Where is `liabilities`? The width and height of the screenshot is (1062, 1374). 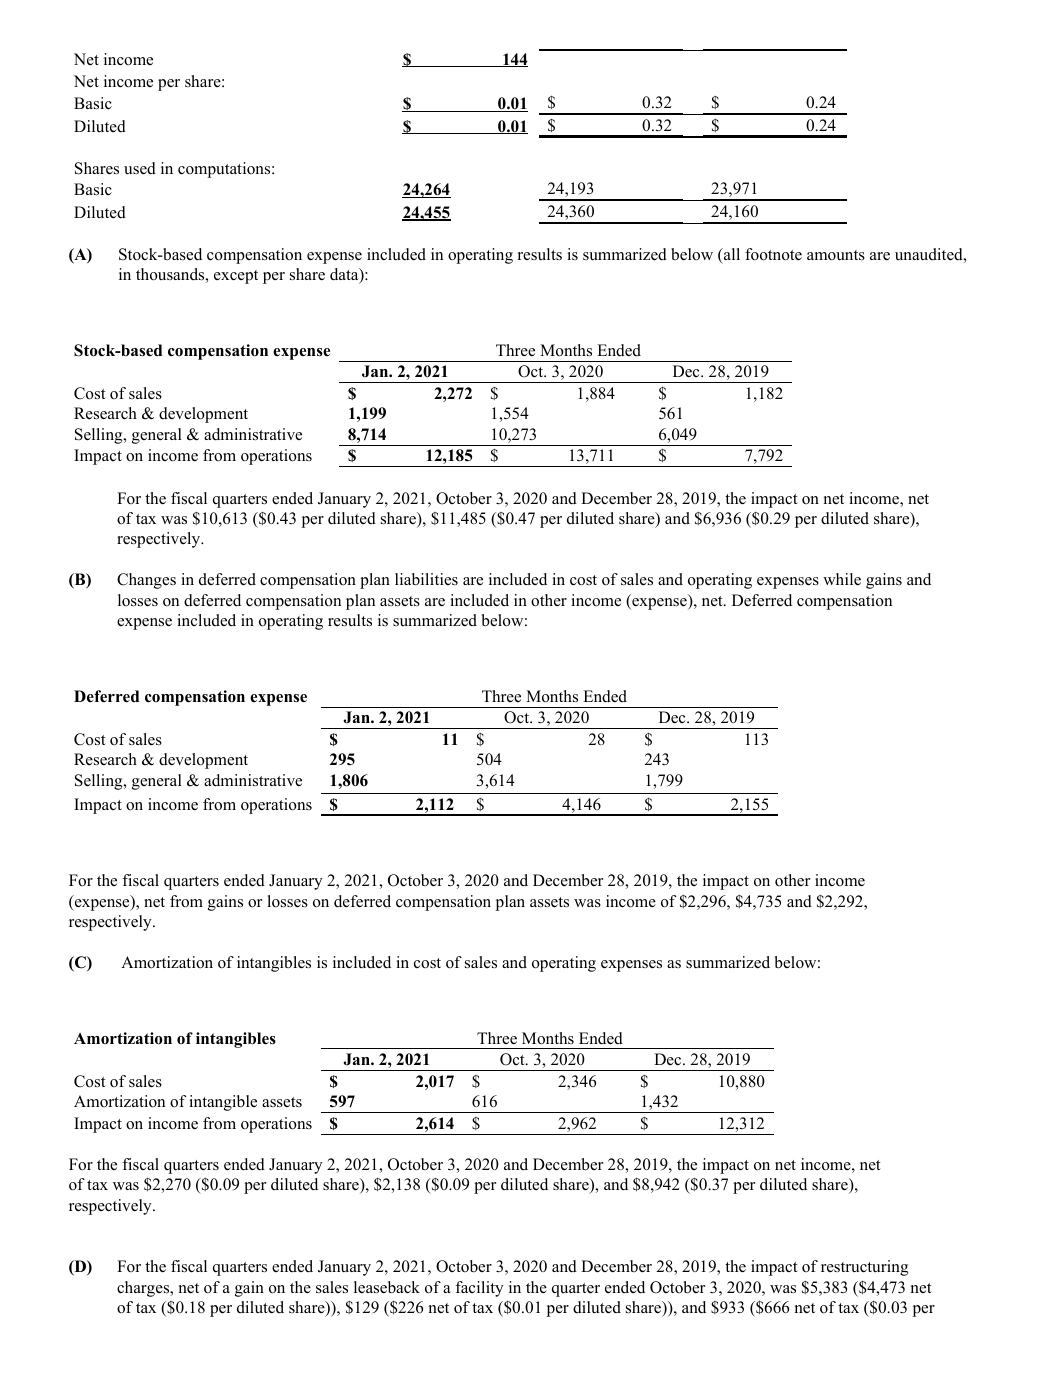 liabilities is located at coordinates (426, 579).
